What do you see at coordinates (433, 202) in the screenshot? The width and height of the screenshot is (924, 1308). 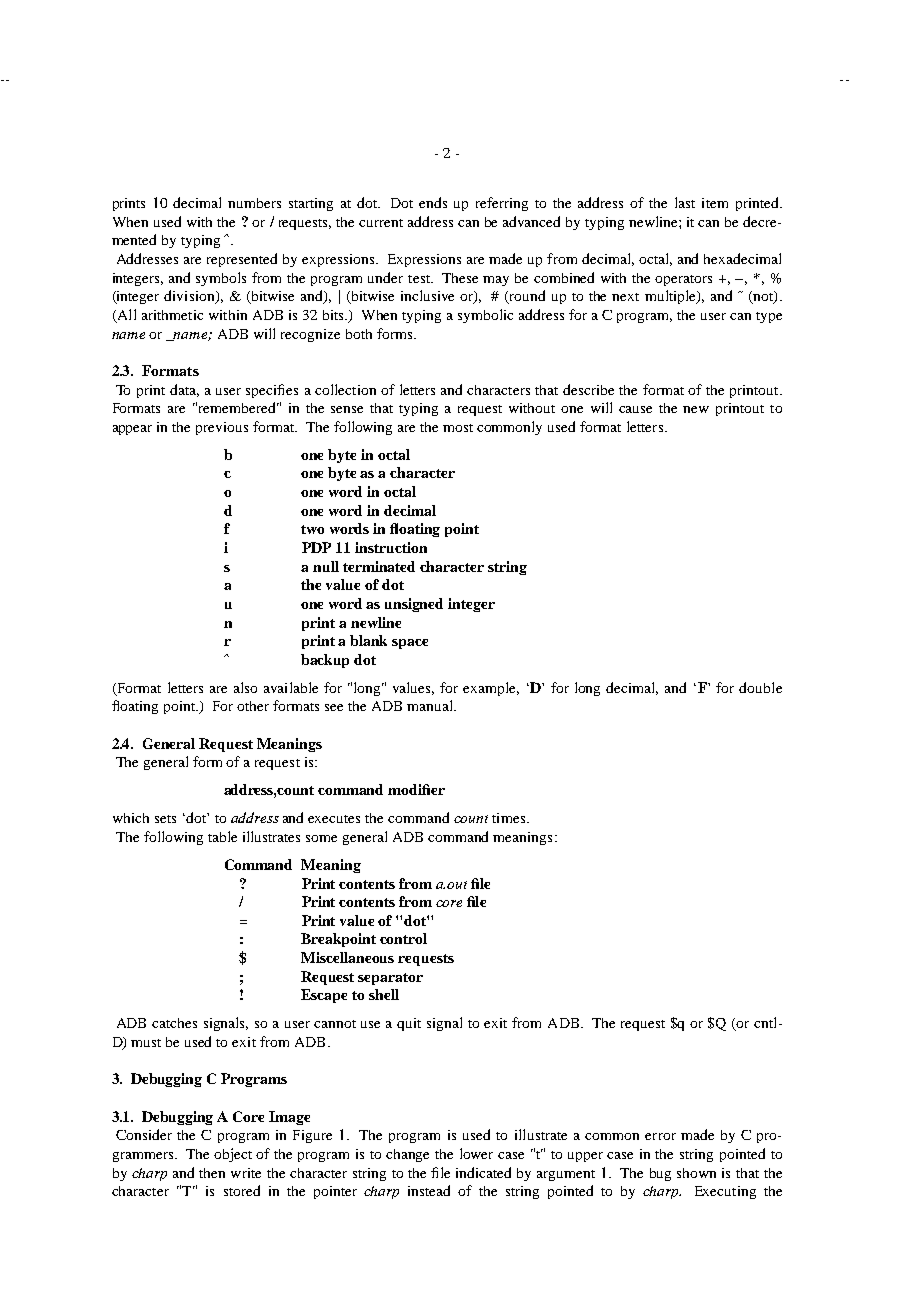 I see `ends` at bounding box center [433, 202].
